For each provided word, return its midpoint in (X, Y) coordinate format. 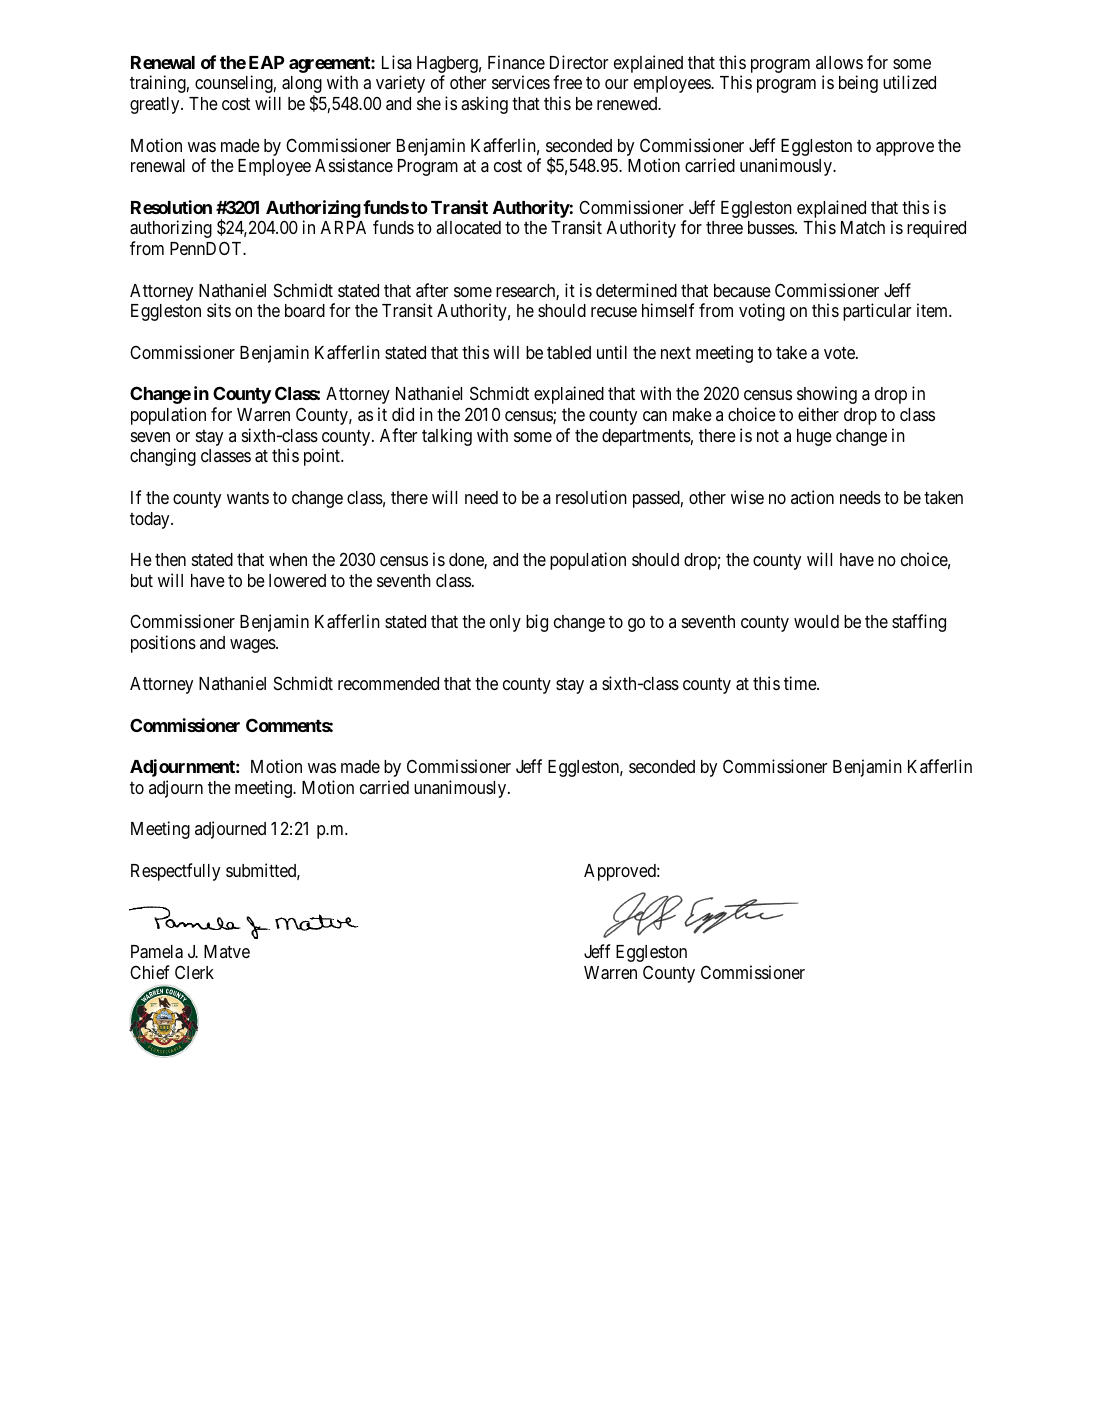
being (858, 84)
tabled (569, 352)
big (537, 623)
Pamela (157, 952)
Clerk (194, 972)
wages (253, 646)
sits (219, 310)
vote (840, 353)
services (521, 82)
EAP (267, 62)
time (801, 683)
